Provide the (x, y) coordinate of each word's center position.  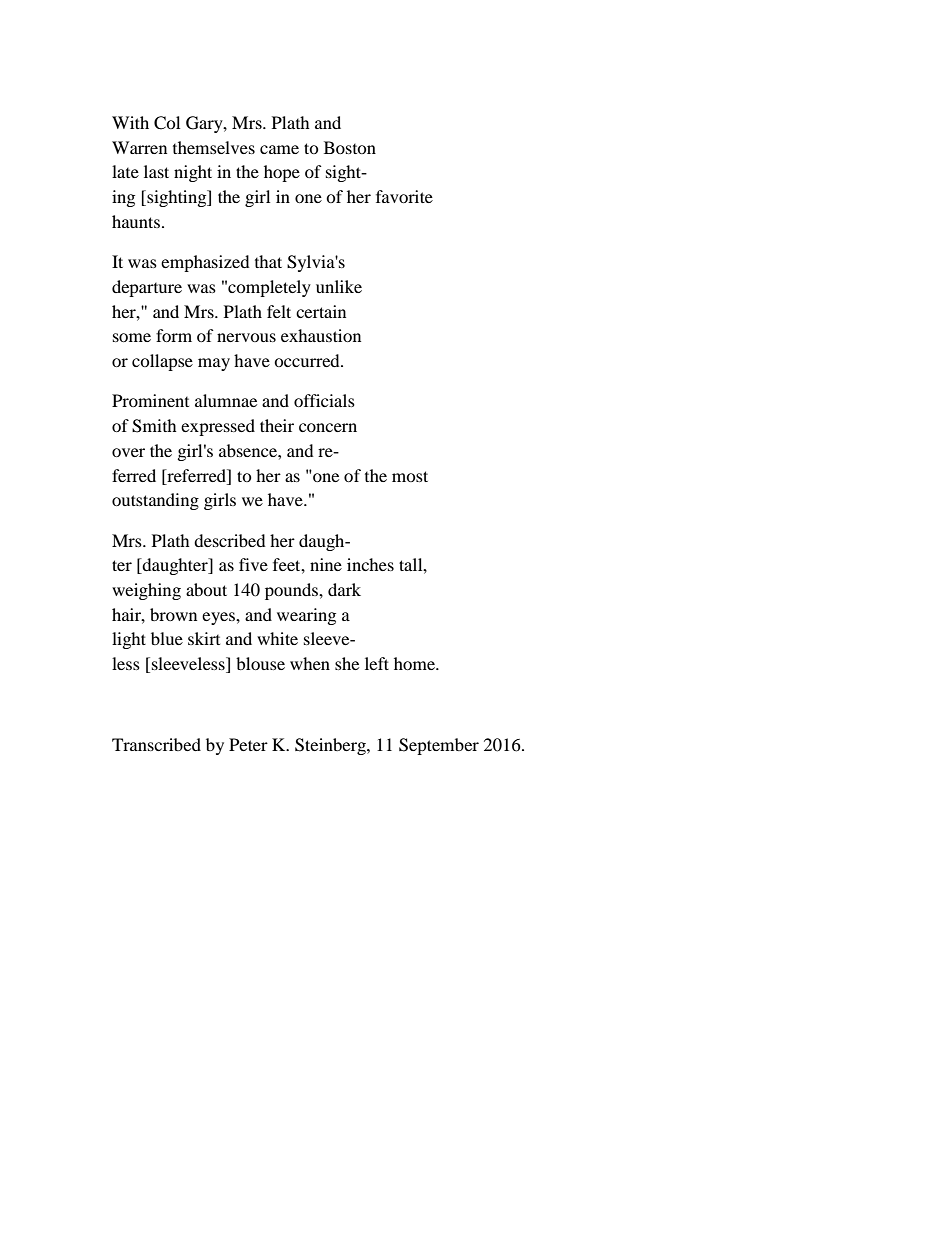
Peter (248, 744)
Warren (139, 147)
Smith (154, 426)
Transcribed (156, 744)
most (410, 476)
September (439, 746)
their (277, 425)
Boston (350, 147)
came (279, 149)
